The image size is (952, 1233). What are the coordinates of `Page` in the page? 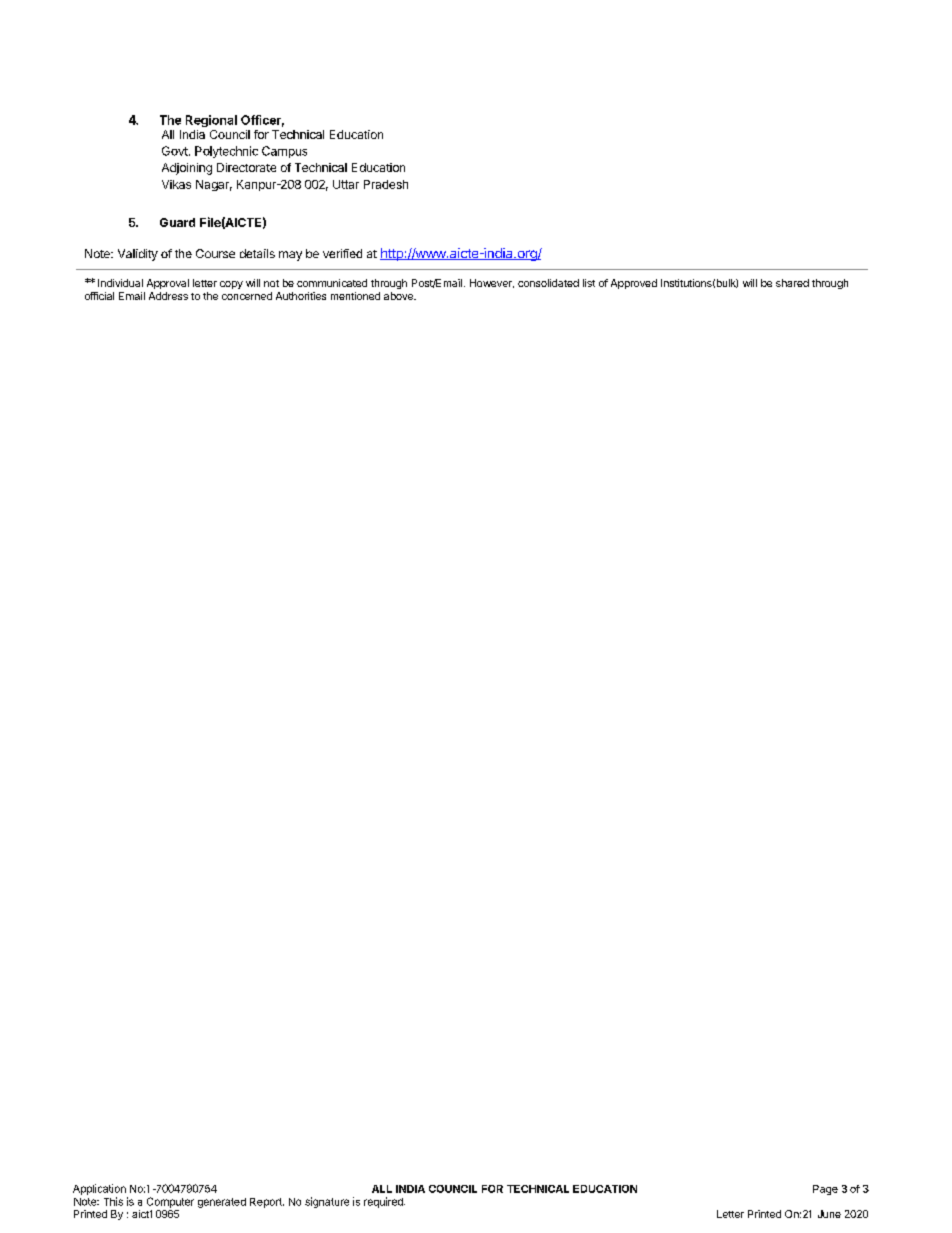 It's located at (825, 1190).
